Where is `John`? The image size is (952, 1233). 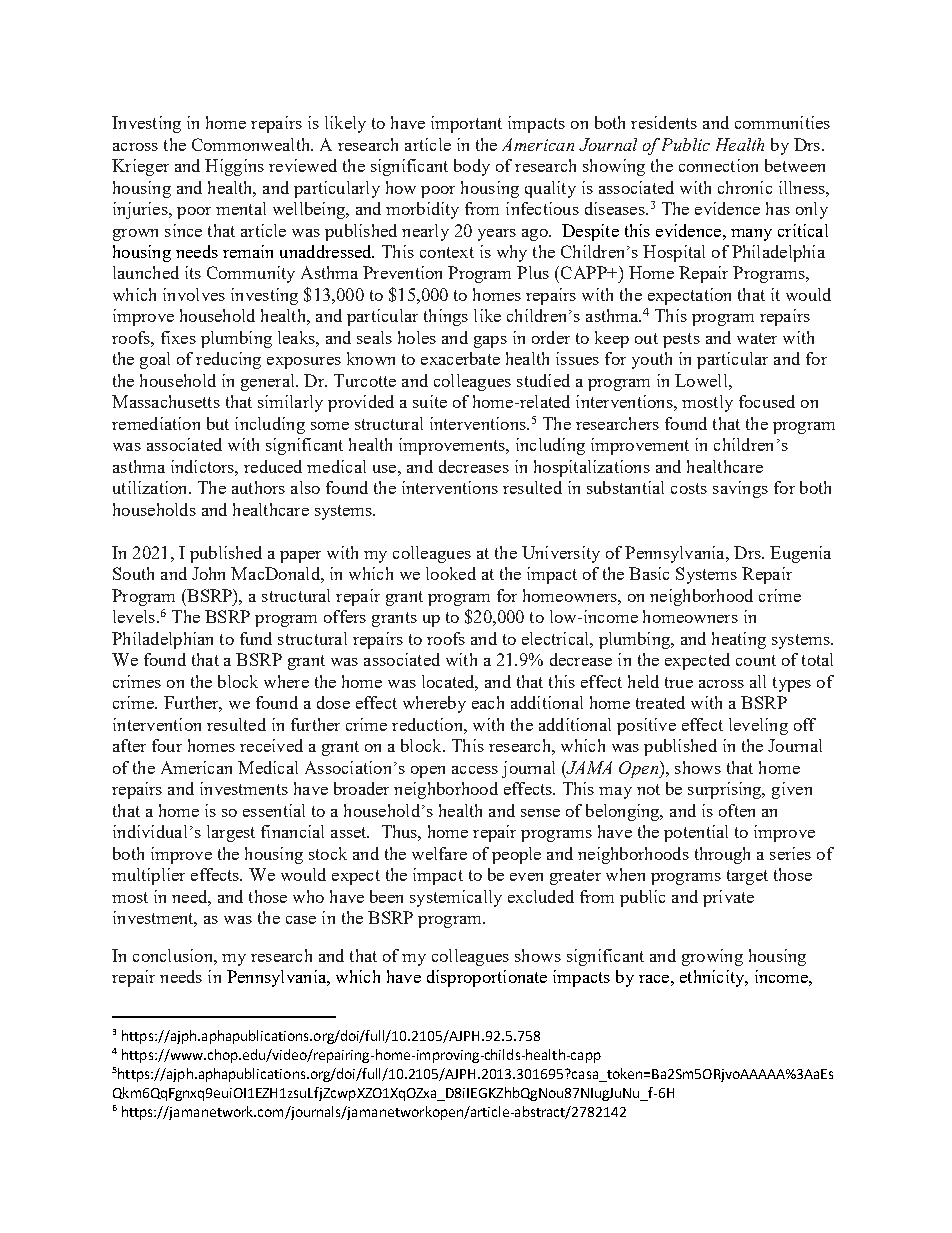 John is located at coordinates (208, 573).
